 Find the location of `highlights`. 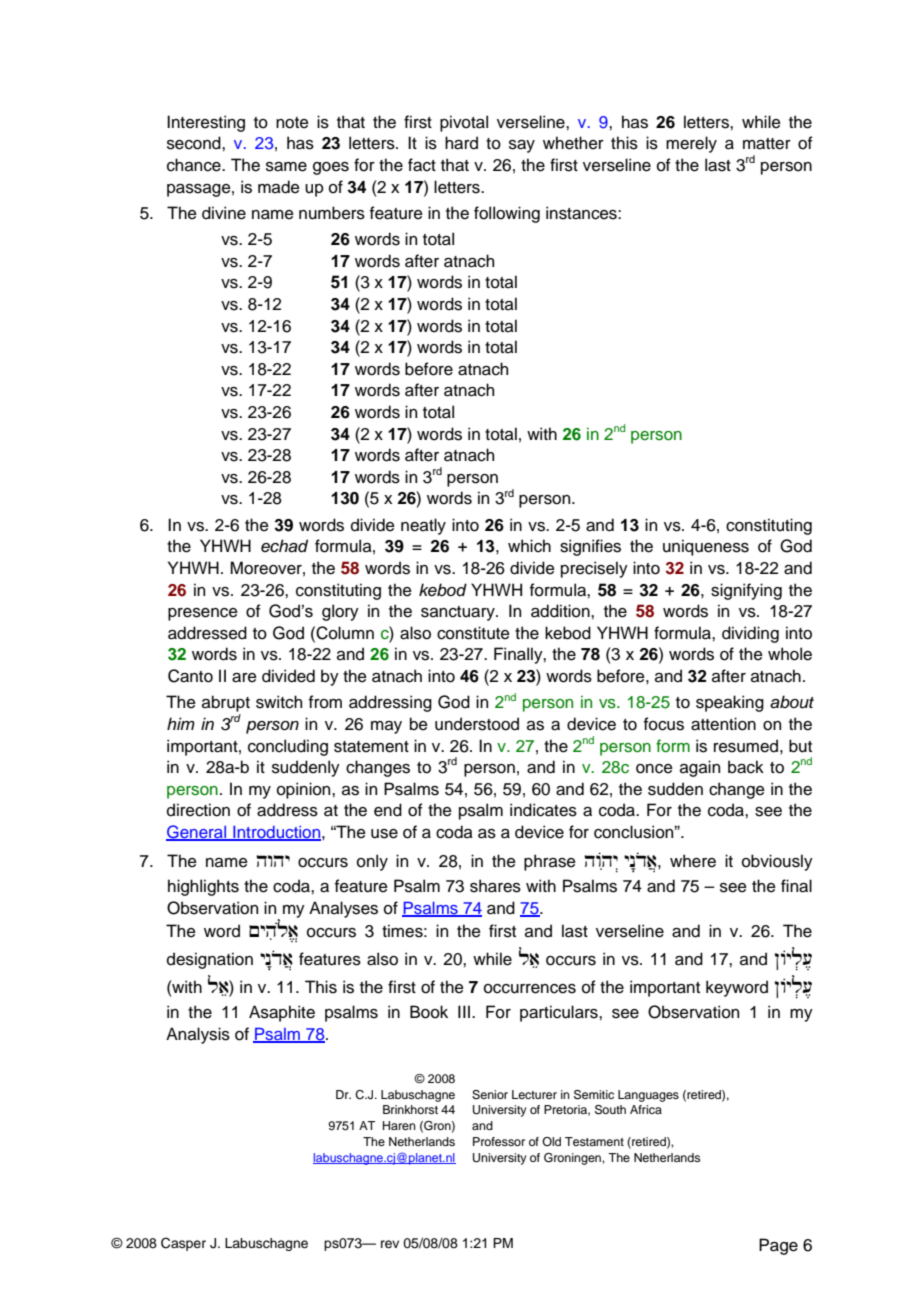

highlights is located at coordinates (203, 887).
